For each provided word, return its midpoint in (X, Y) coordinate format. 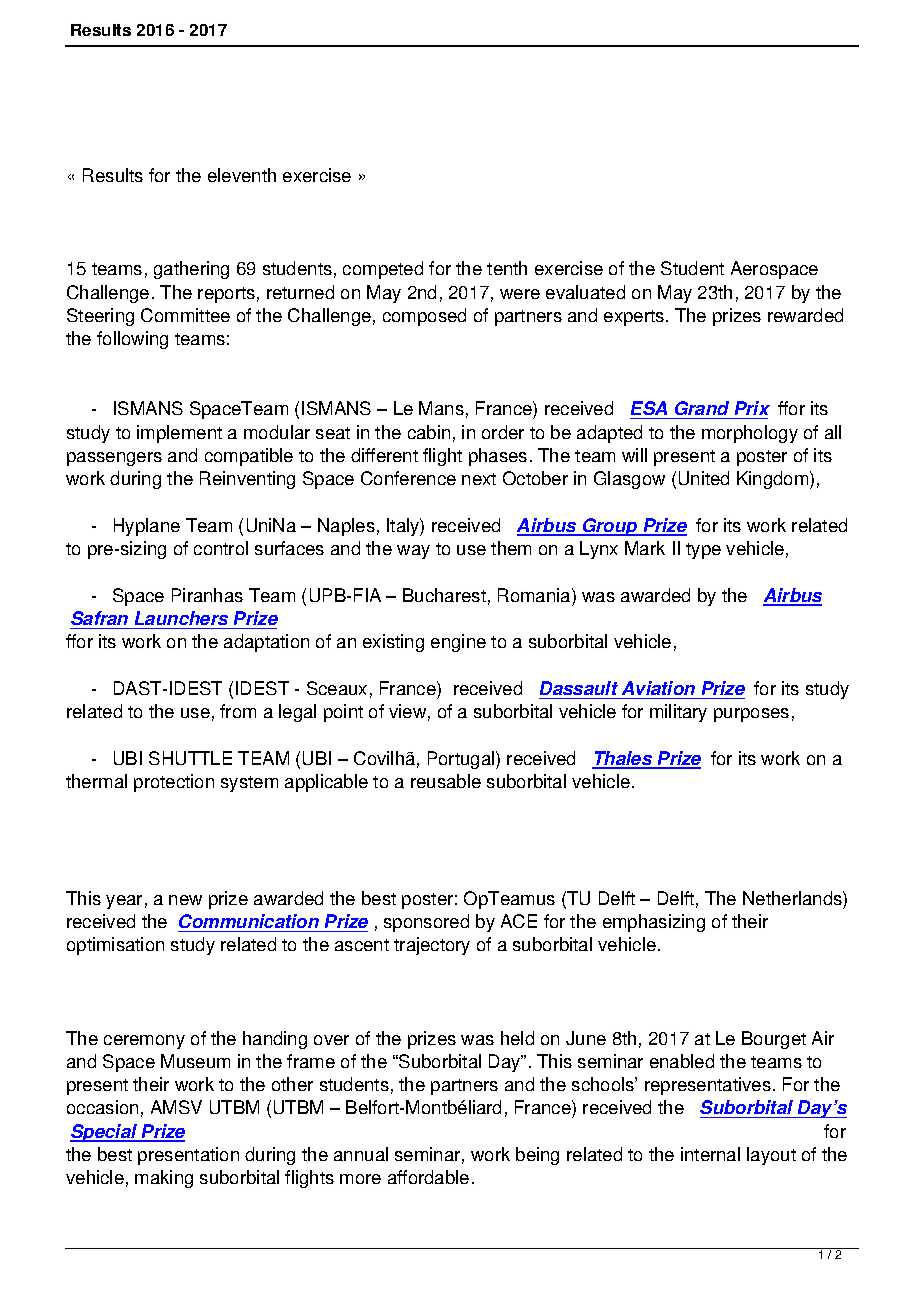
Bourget (774, 1040)
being (537, 1156)
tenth (507, 268)
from (238, 711)
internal (710, 1154)
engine (458, 643)
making (164, 1179)
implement (179, 434)
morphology (750, 434)
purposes (751, 715)
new (185, 900)
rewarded (805, 315)
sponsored (426, 923)
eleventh (242, 175)
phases (498, 457)
